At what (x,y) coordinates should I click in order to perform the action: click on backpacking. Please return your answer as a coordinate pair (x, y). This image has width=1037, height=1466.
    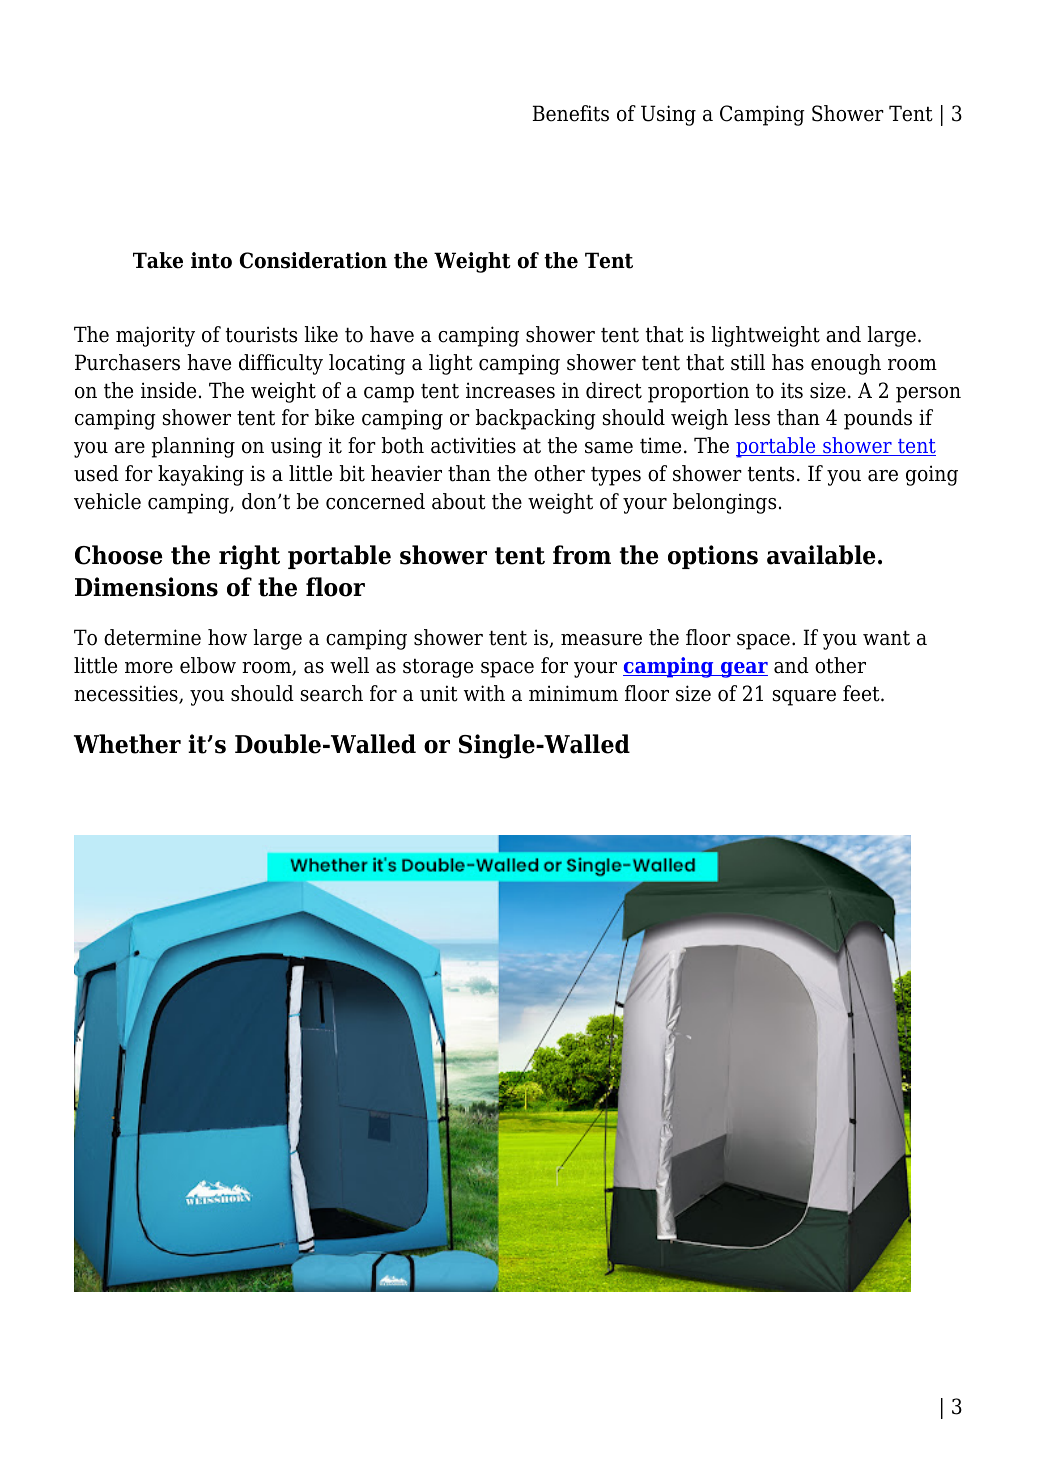
    Looking at the image, I should click on (535, 419).
